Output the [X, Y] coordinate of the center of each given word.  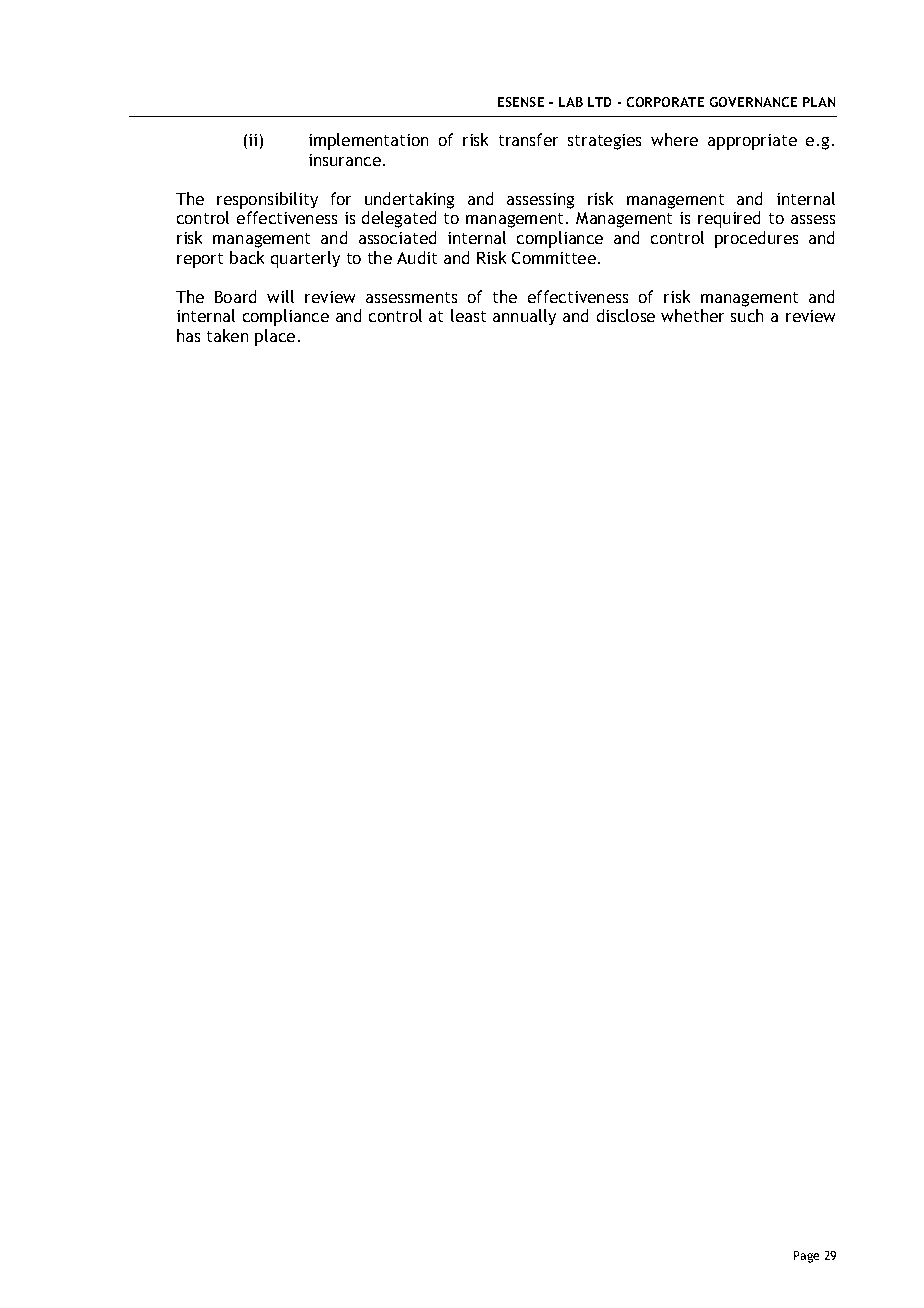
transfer [528, 139]
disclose [626, 315]
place [275, 337]
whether [692, 315]
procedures [756, 239]
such [747, 315]
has [188, 335]
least [468, 315]
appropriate [752, 142]
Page [806, 1257]
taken [227, 335]
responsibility [267, 200]
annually [524, 317]
